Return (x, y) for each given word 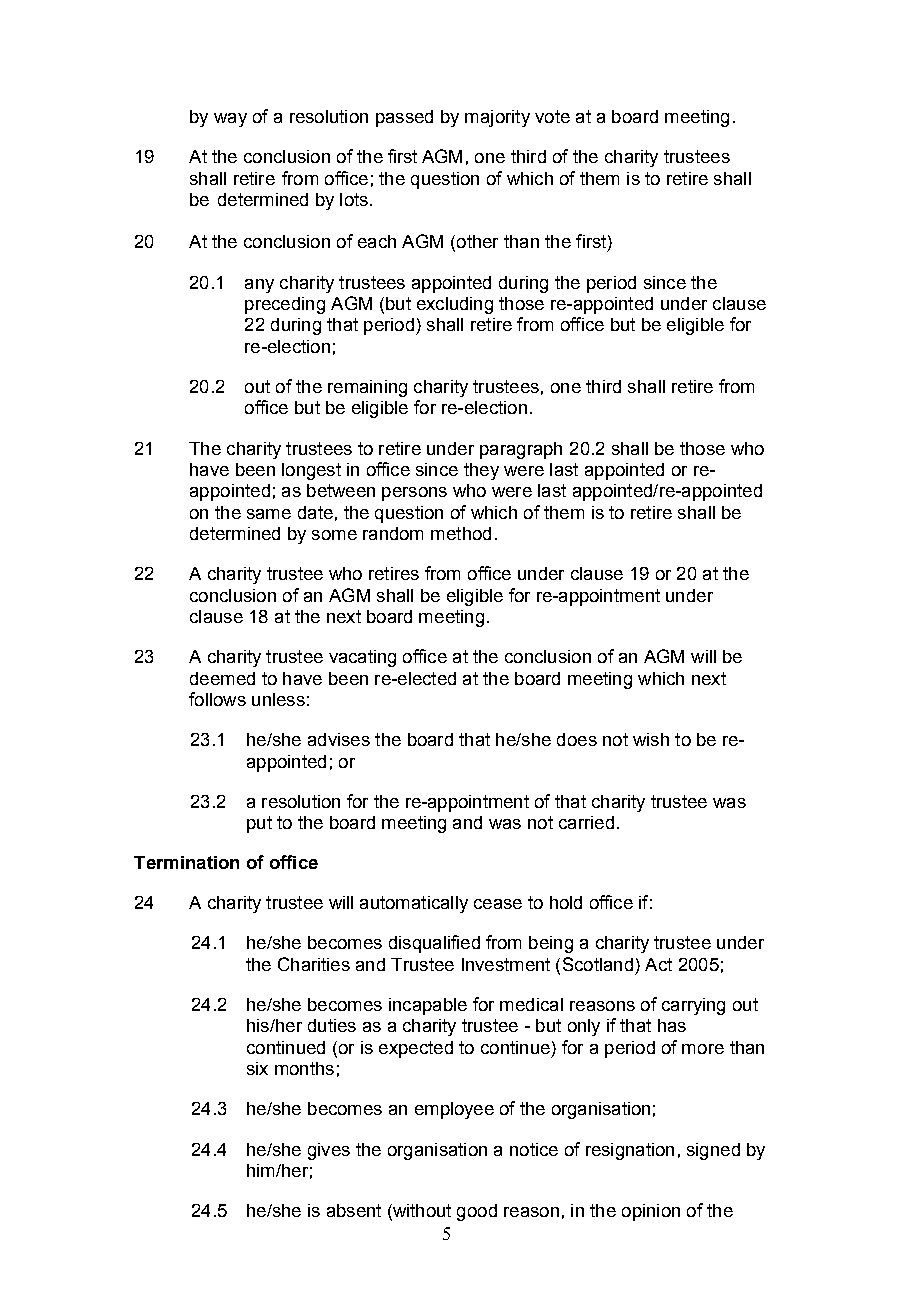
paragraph (521, 450)
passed (404, 118)
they (481, 471)
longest (311, 471)
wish (651, 739)
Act (658, 964)
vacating (362, 658)
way (230, 120)
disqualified (434, 944)
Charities (314, 964)
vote (552, 116)
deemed (222, 678)
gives (329, 1151)
